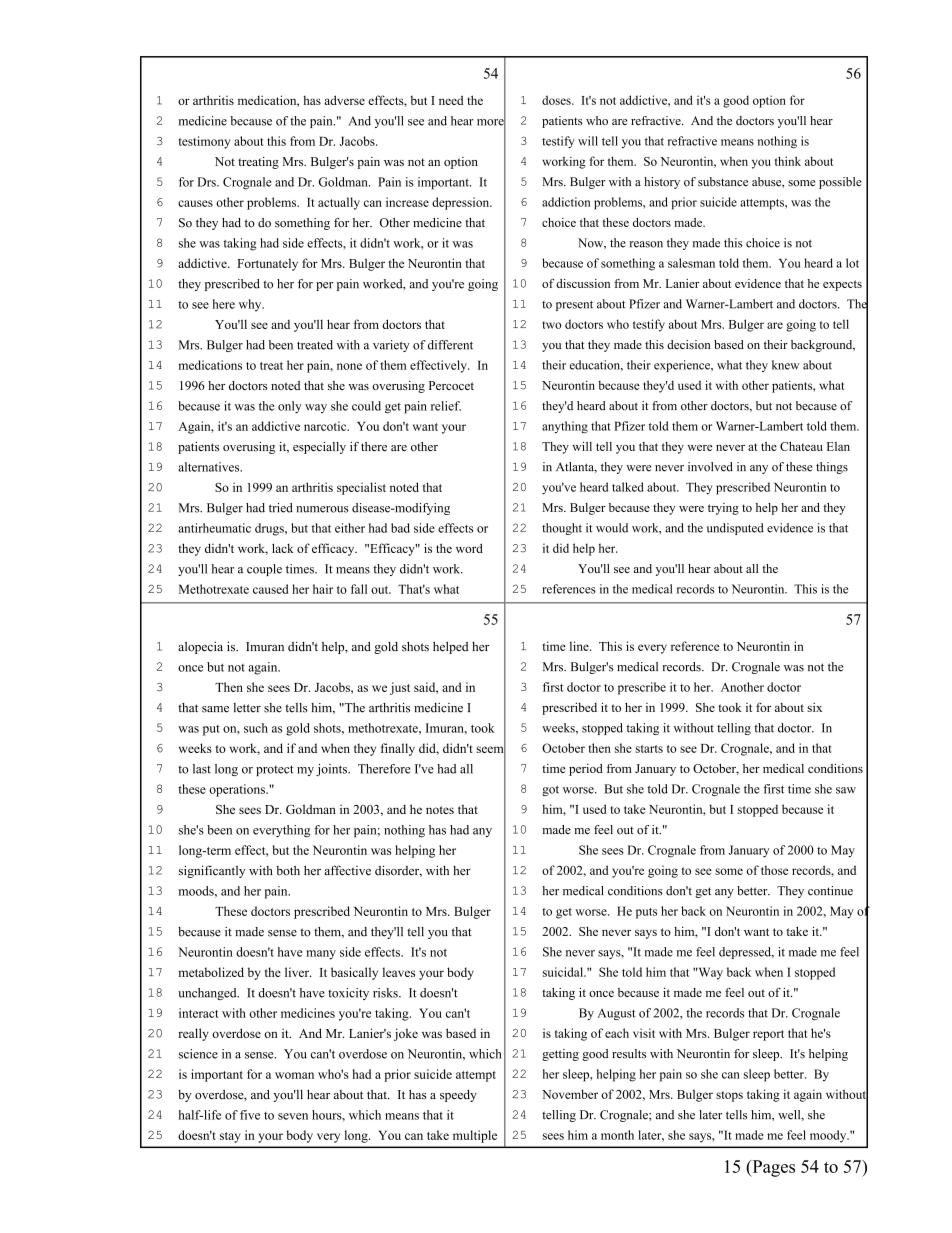 The height and width of the document is (1233, 952). I want to click on word, so click(469, 548).
